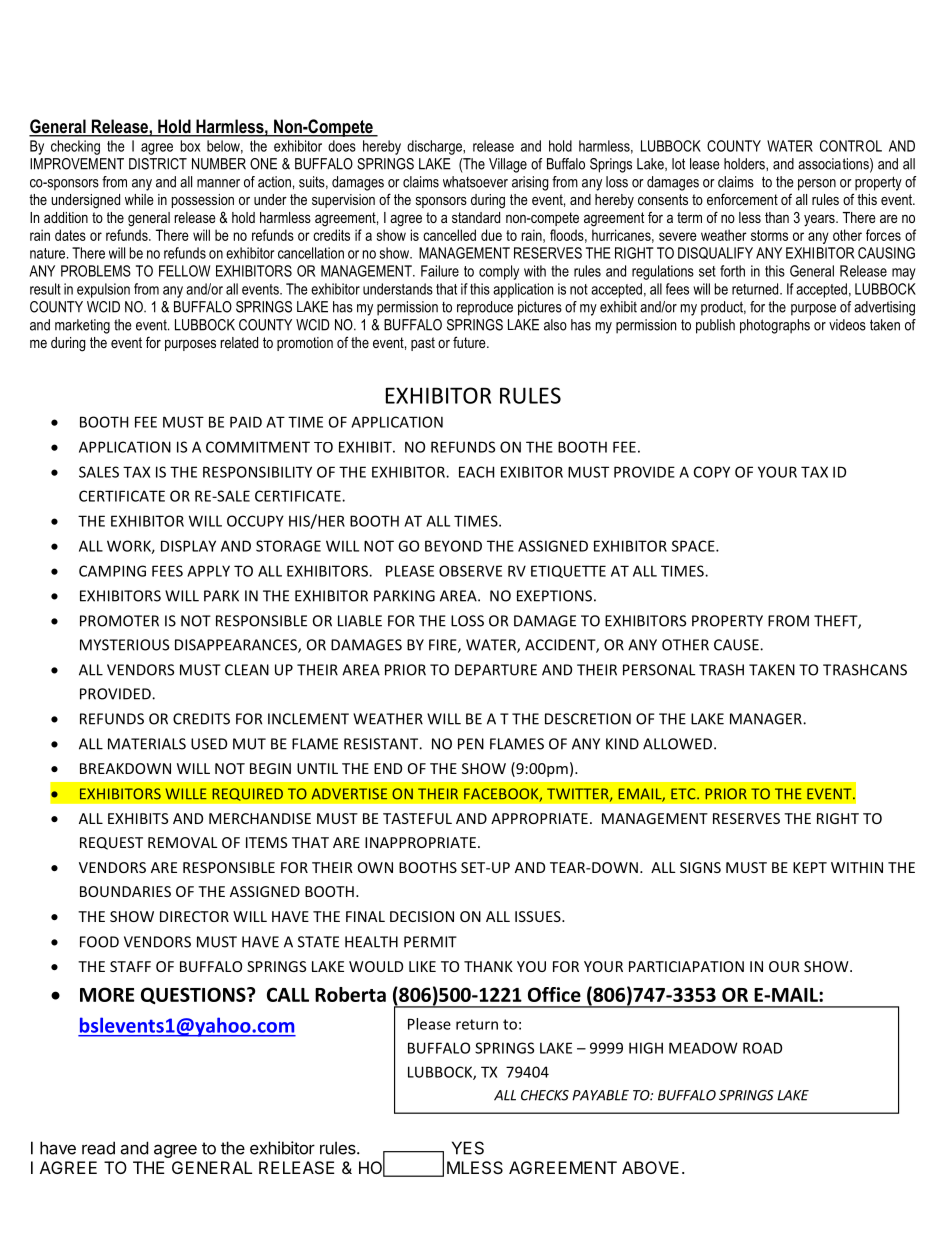  I want to click on read, so click(98, 1148).
